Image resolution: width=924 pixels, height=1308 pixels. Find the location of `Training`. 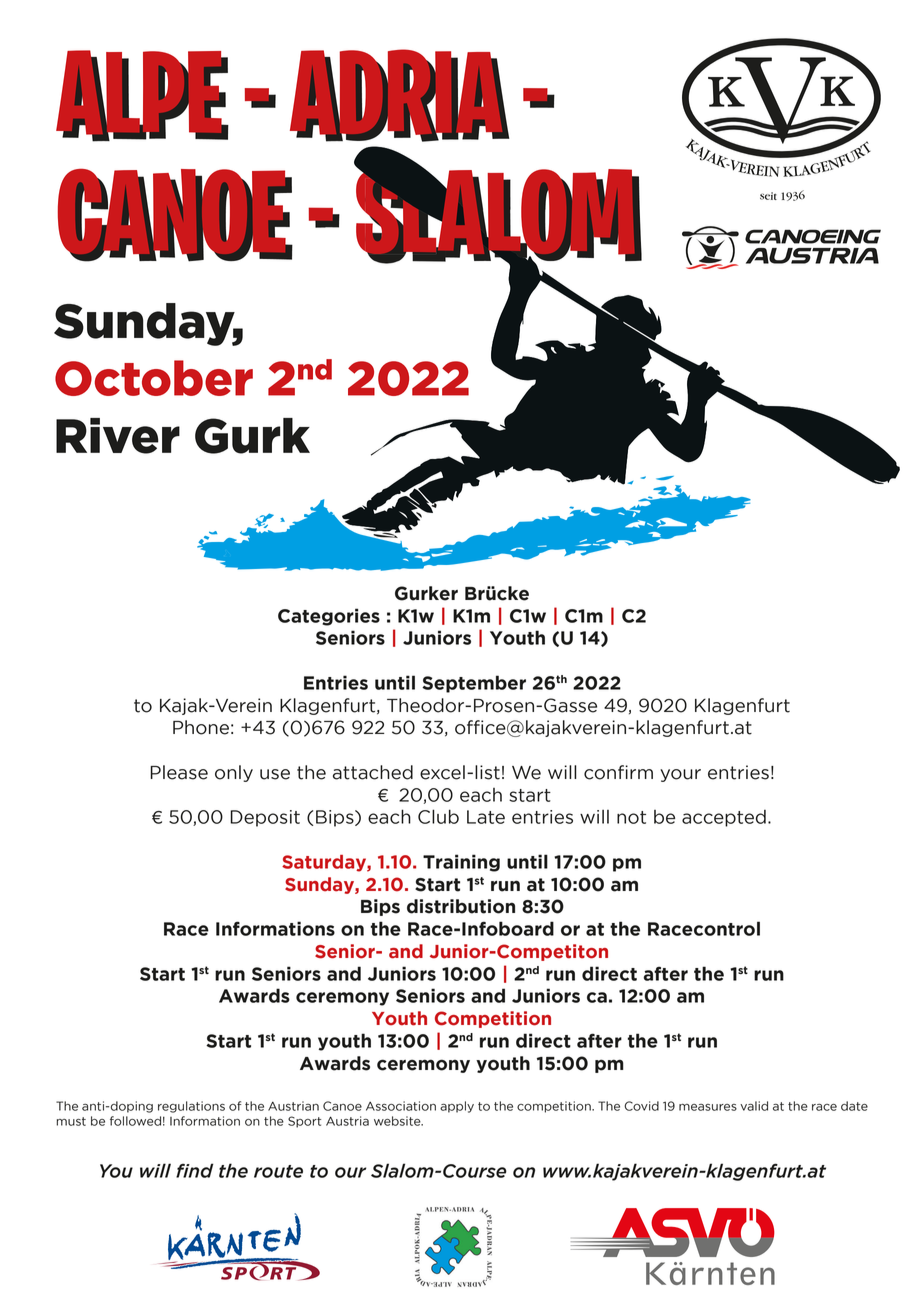

Training is located at coordinates (461, 863).
